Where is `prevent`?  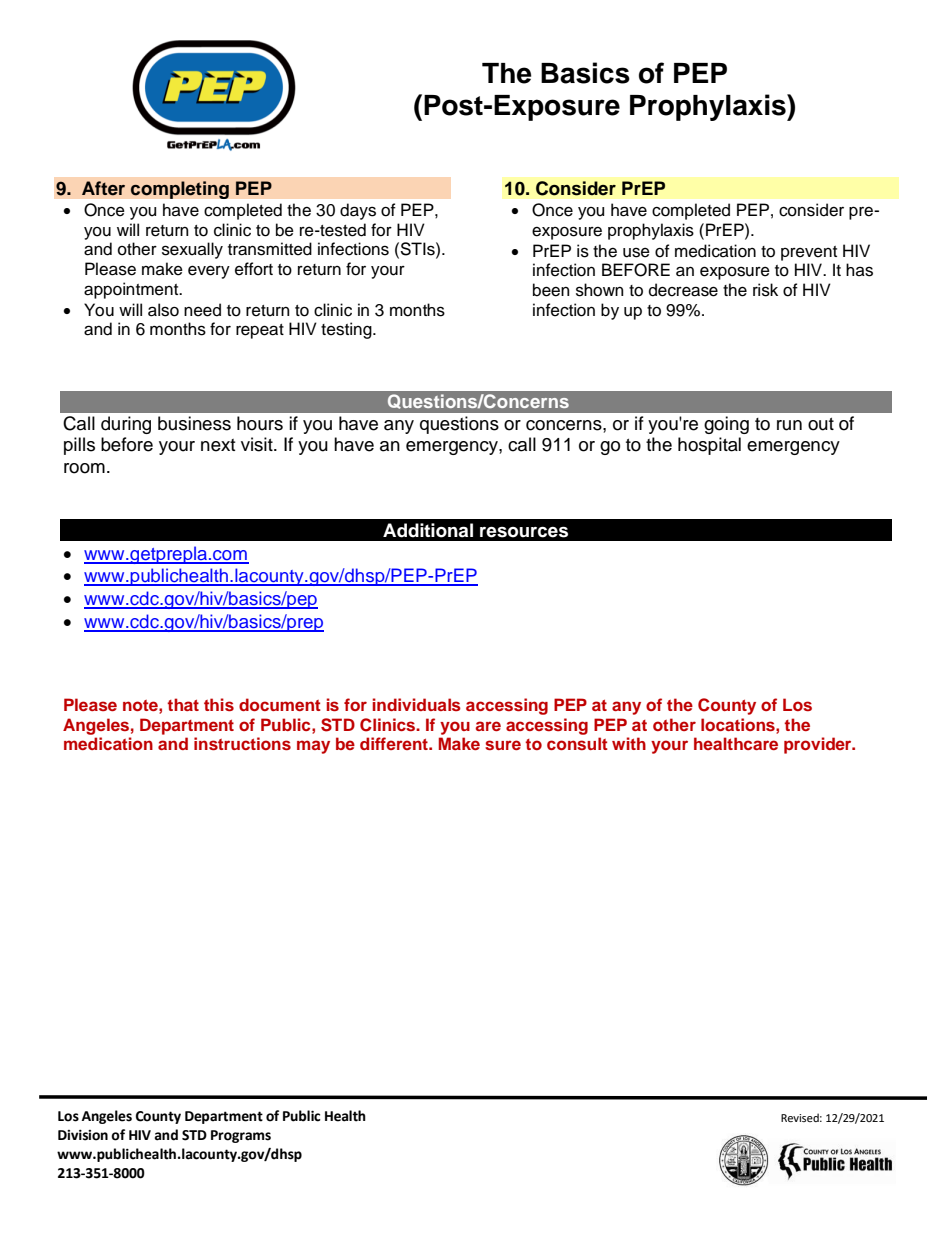 prevent is located at coordinates (809, 253).
